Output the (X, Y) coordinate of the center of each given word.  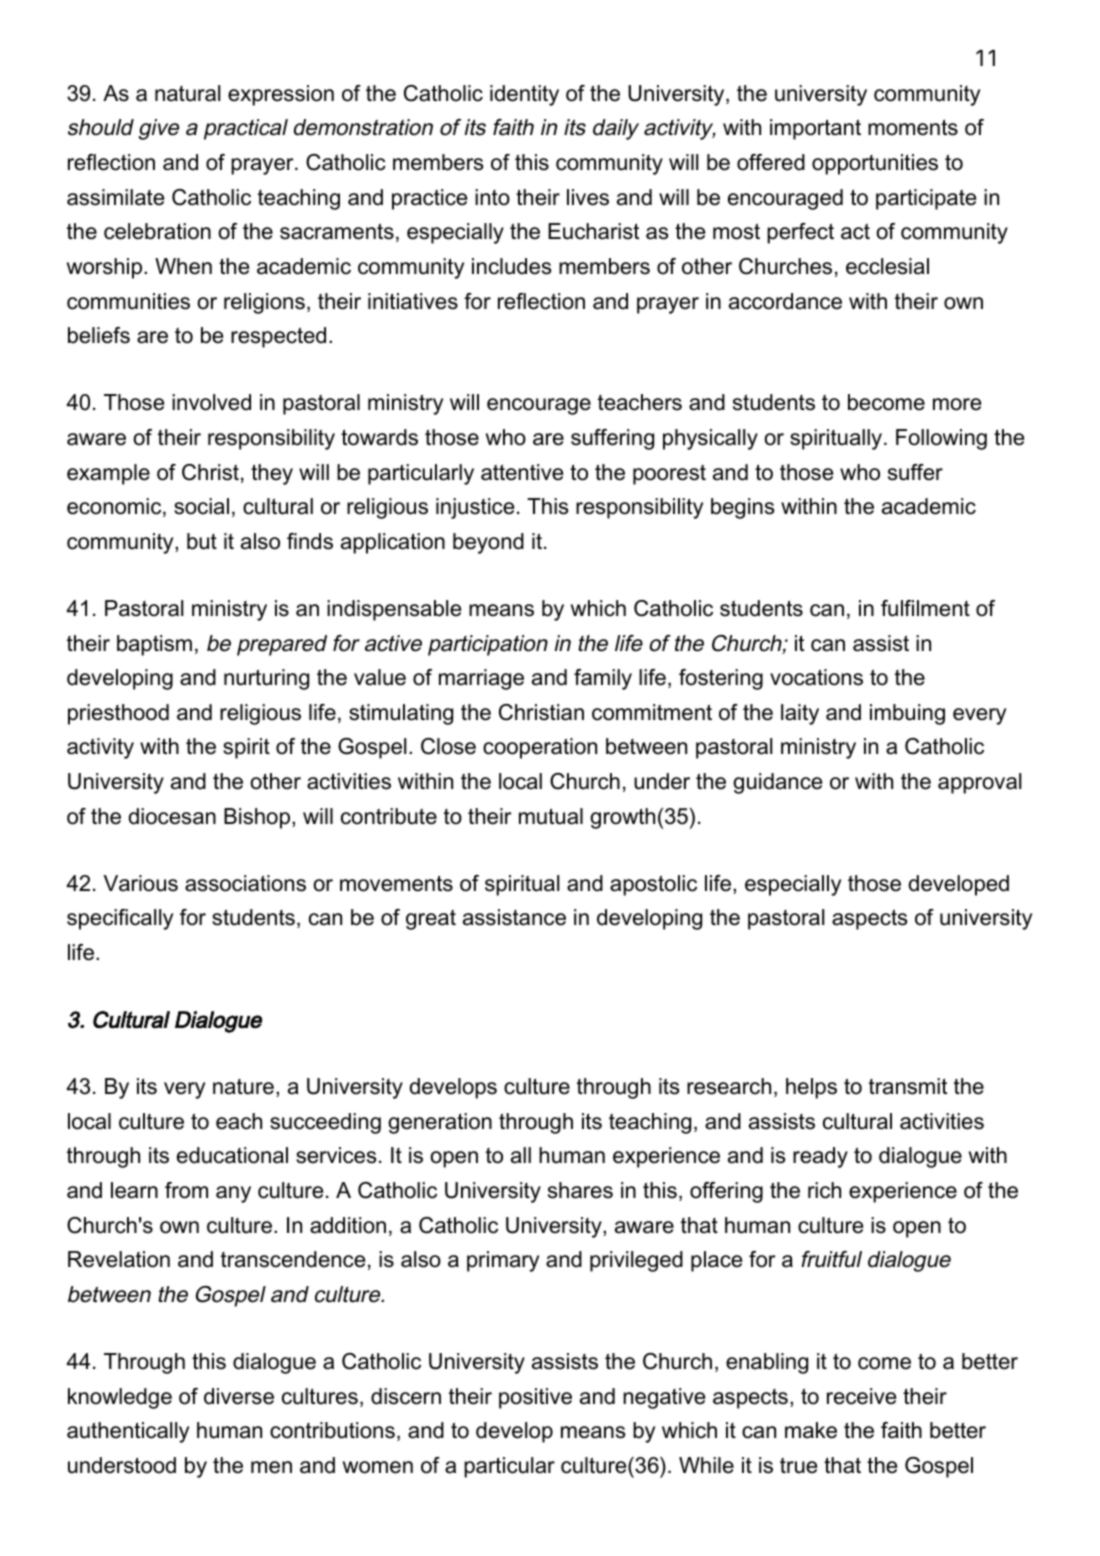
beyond (488, 543)
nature (243, 1087)
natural (187, 93)
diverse (239, 1396)
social (201, 506)
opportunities (875, 164)
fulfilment (925, 608)
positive (535, 1398)
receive (861, 1396)
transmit (908, 1086)
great (431, 920)
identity (524, 95)
